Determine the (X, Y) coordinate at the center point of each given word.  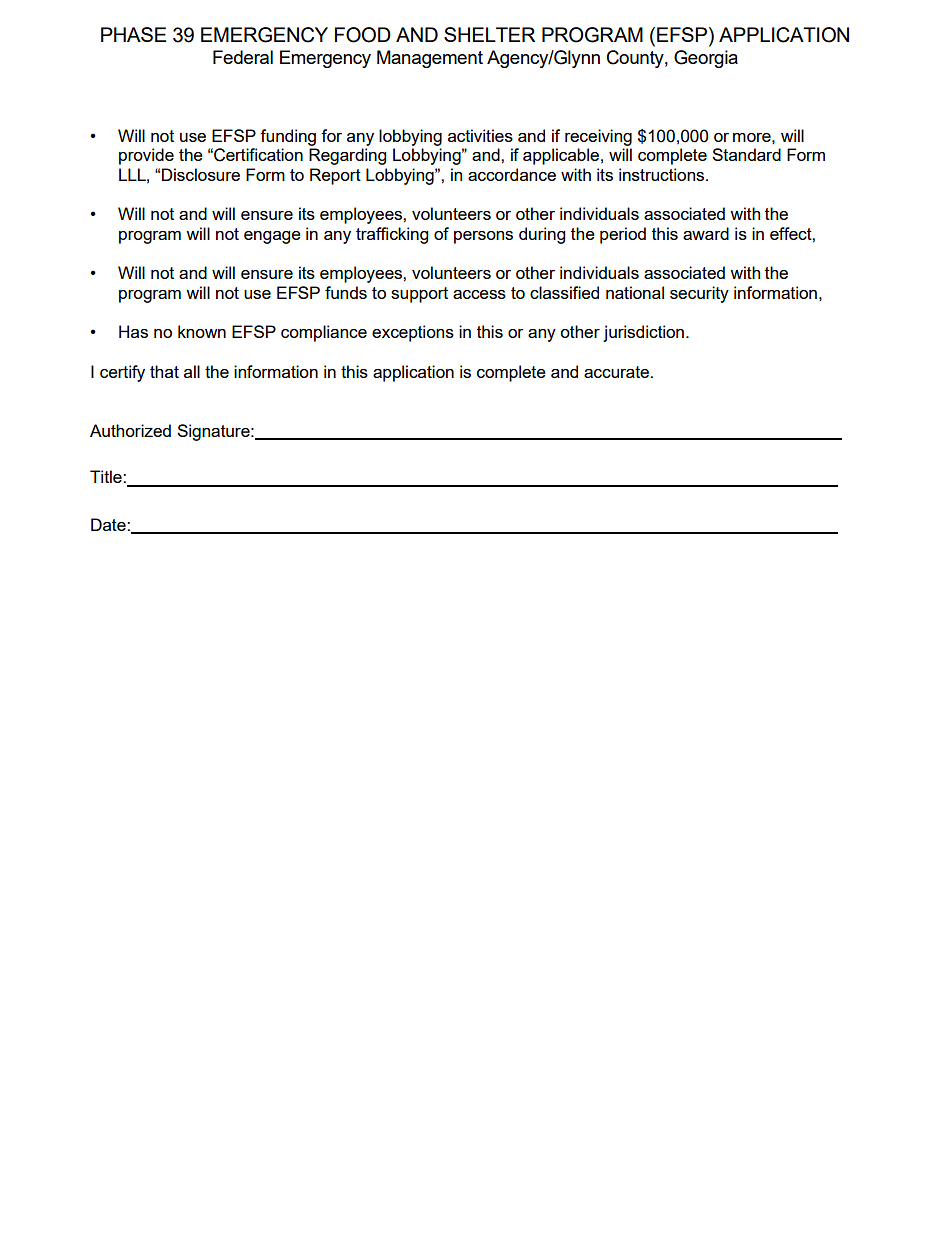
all (192, 371)
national (635, 292)
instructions (663, 174)
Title (107, 476)
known (202, 331)
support (419, 295)
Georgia (706, 59)
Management (430, 59)
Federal (243, 57)
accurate (617, 372)
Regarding (347, 156)
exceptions (413, 333)
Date (109, 524)
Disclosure (201, 174)
